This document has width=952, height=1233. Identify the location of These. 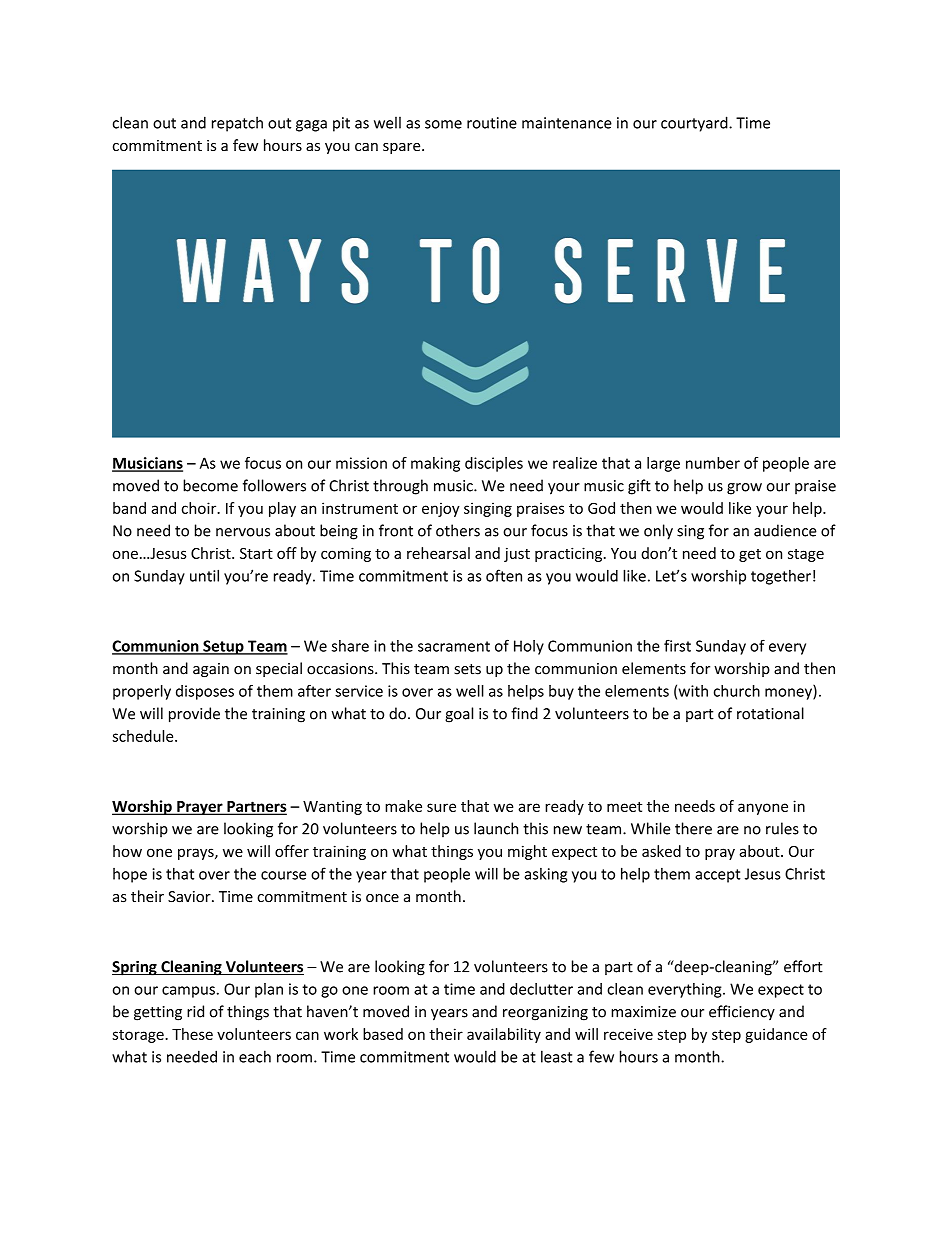
(192, 1034).
